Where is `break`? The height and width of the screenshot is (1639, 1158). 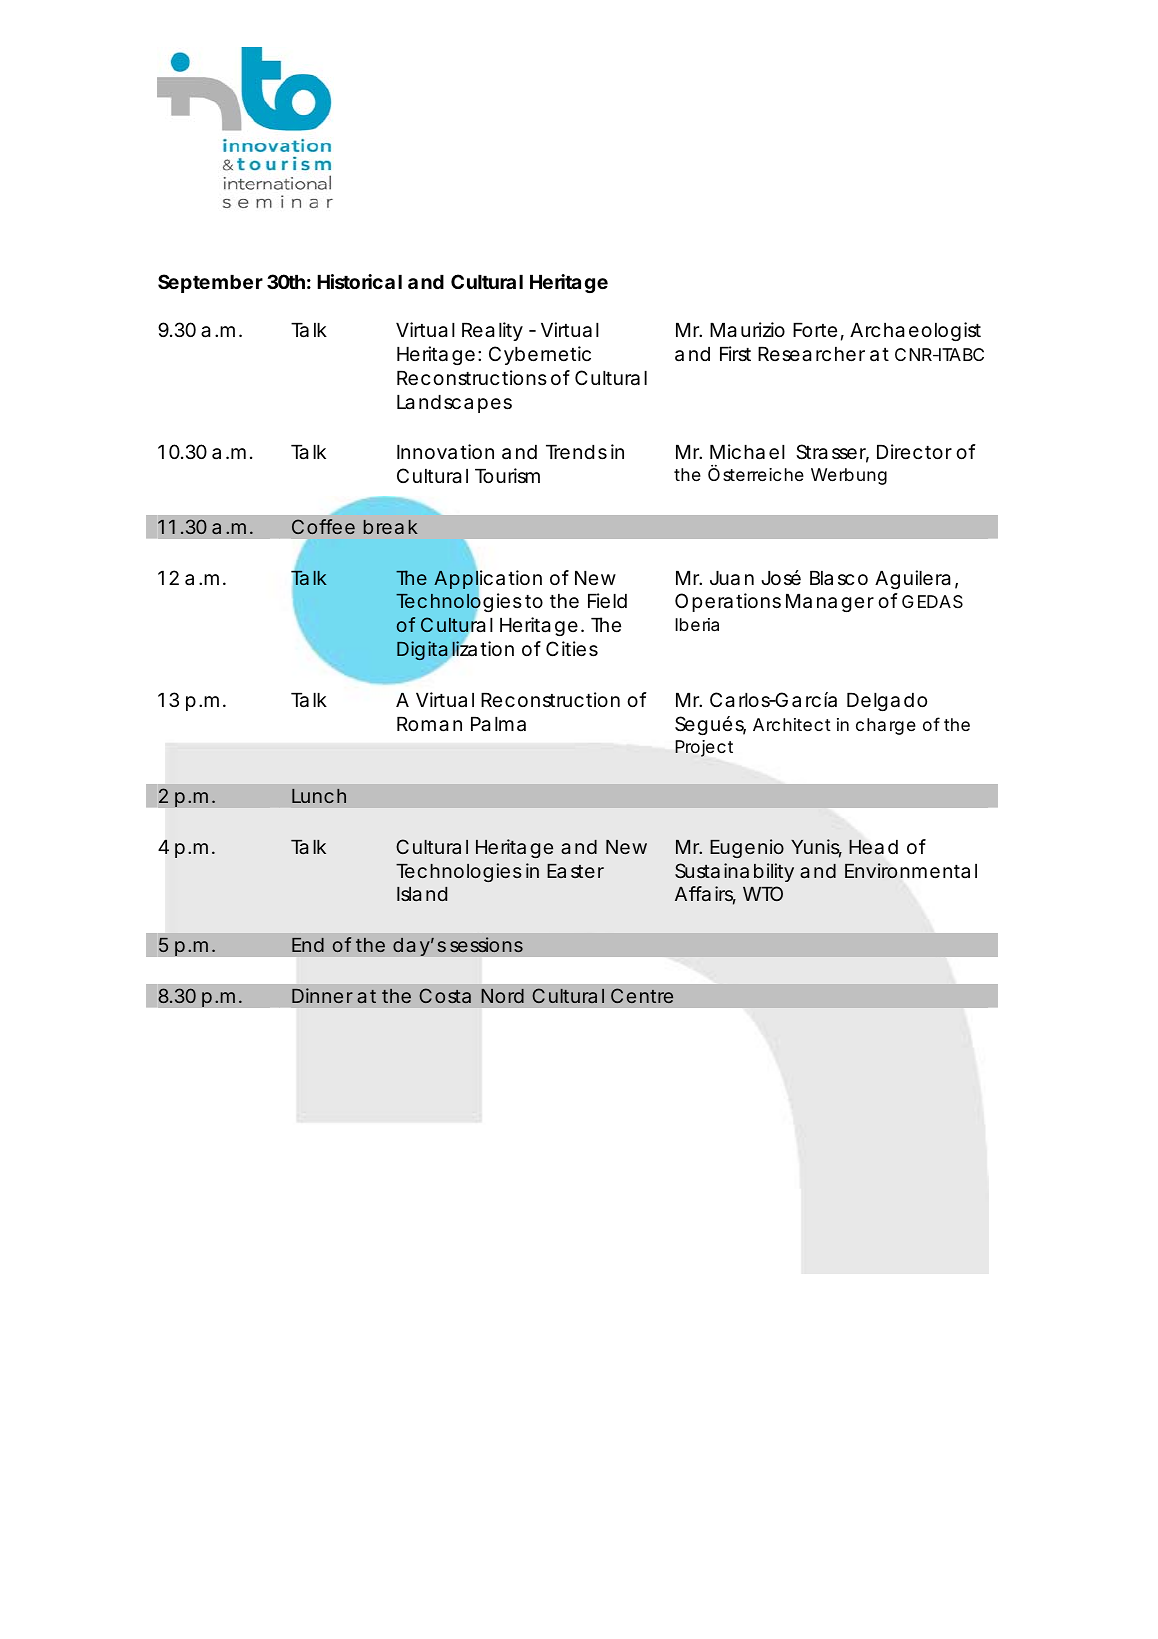 break is located at coordinates (391, 527).
